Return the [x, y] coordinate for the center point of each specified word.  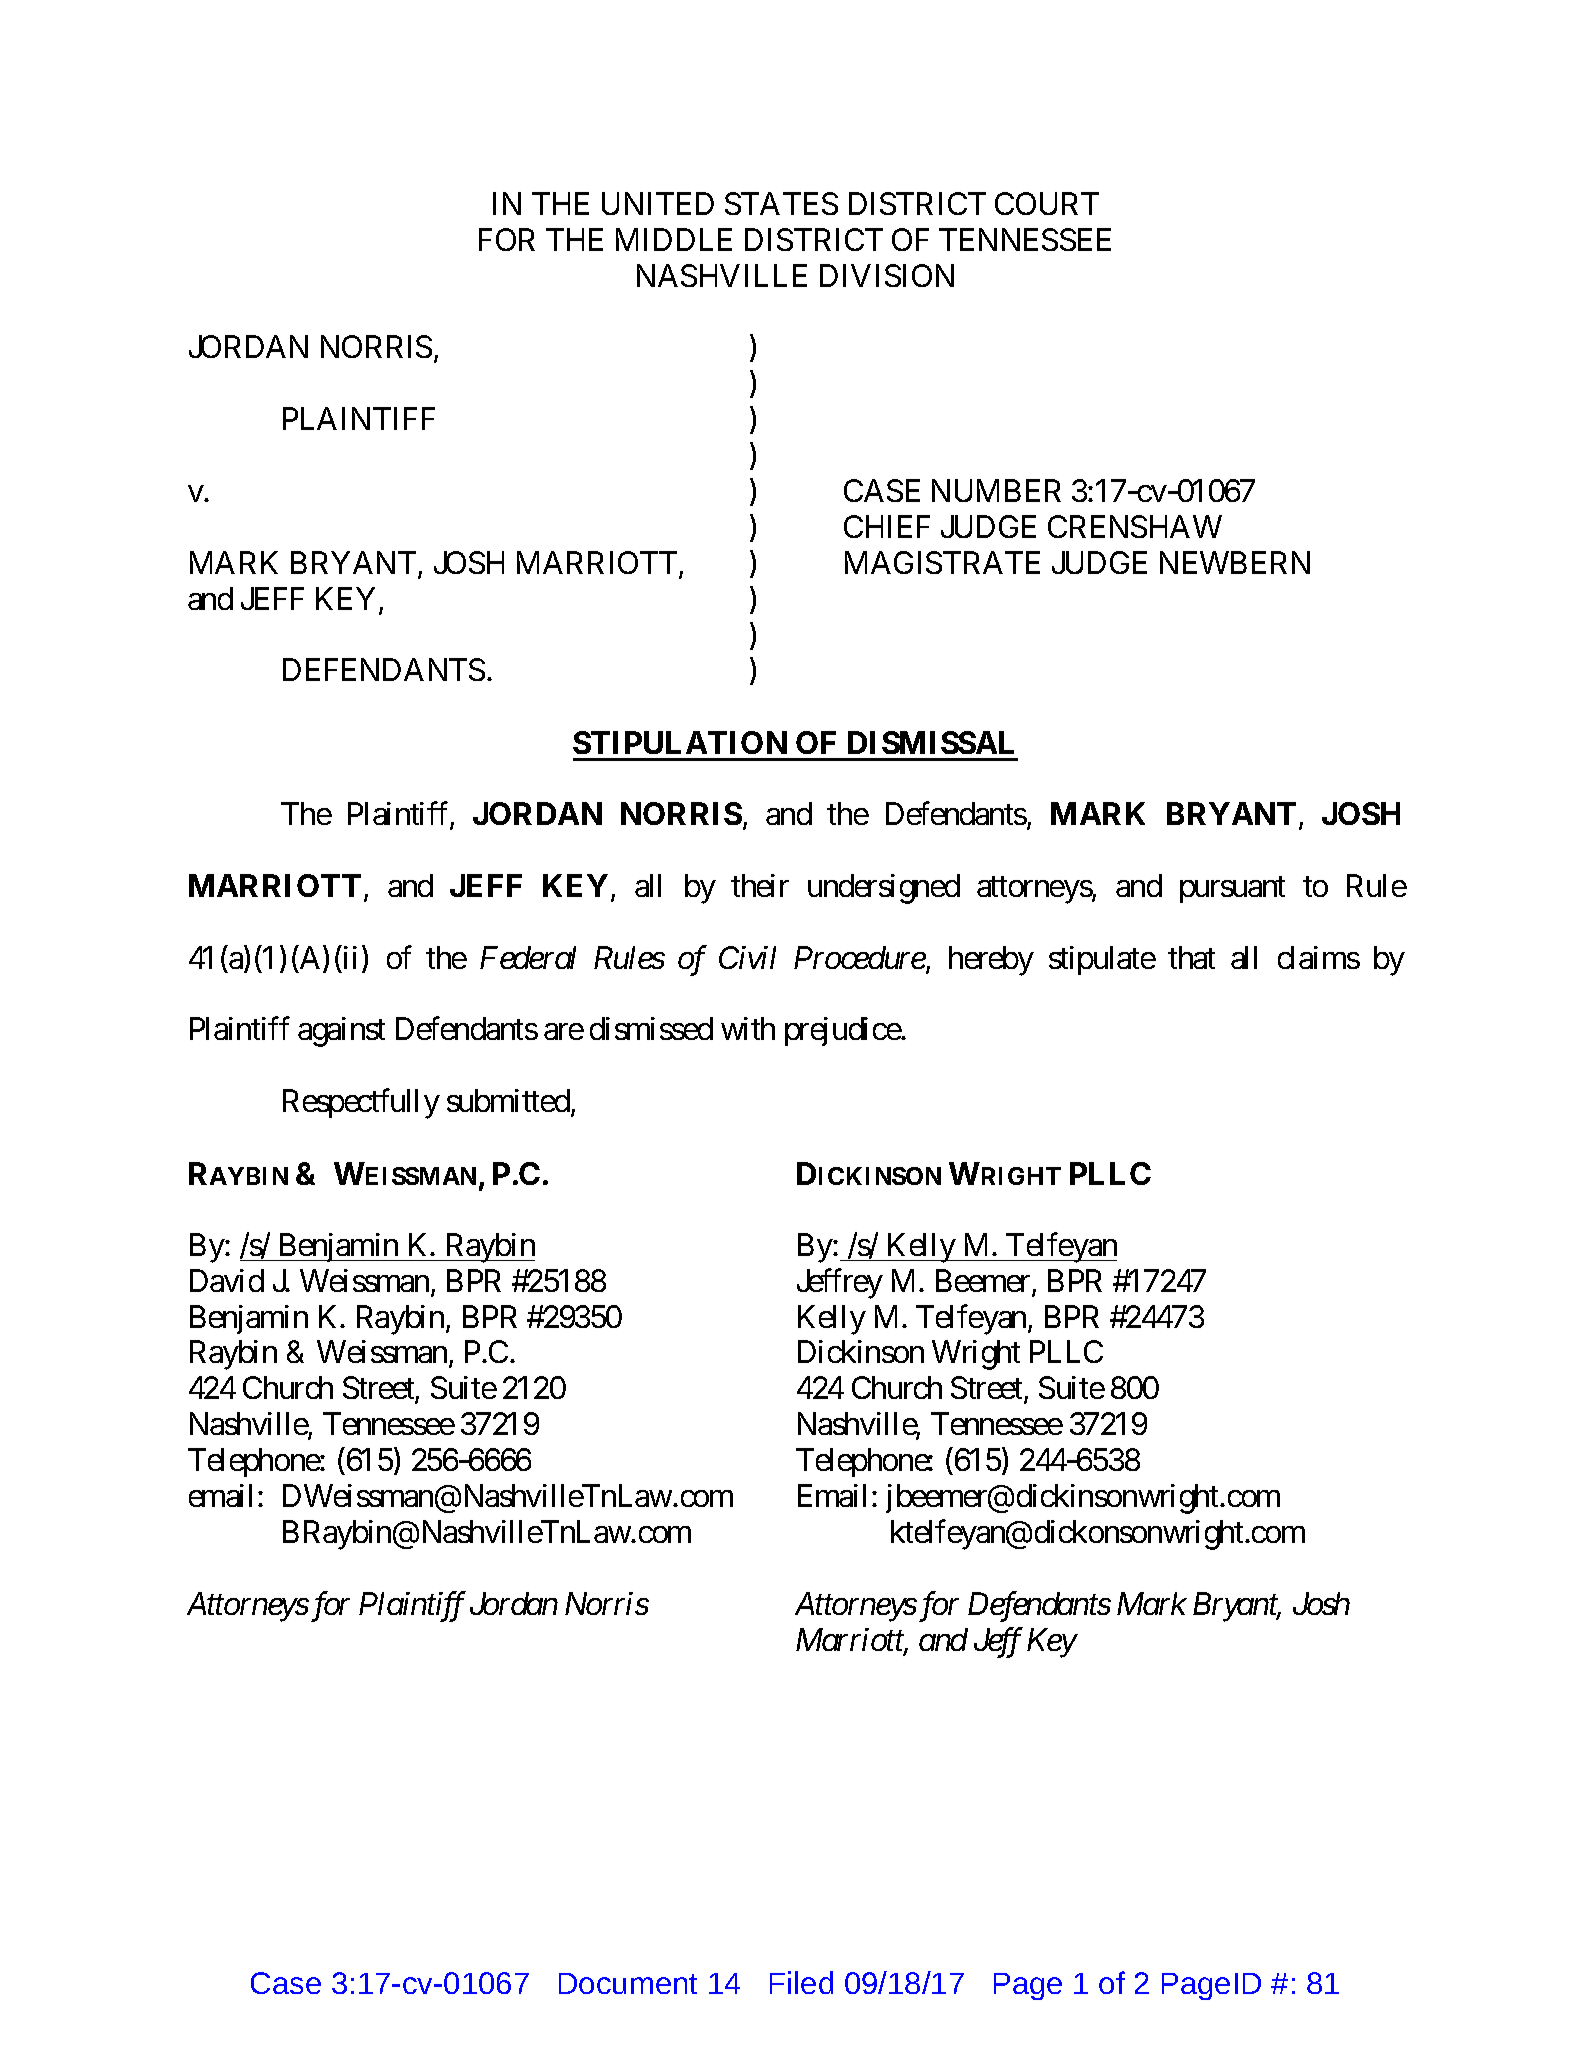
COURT [1047, 203]
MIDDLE [674, 239]
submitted [508, 1100]
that [1191, 957]
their [760, 885]
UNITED [658, 203]
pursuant [1232, 890]
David [227, 1280]
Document [628, 1983]
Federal [528, 957]
